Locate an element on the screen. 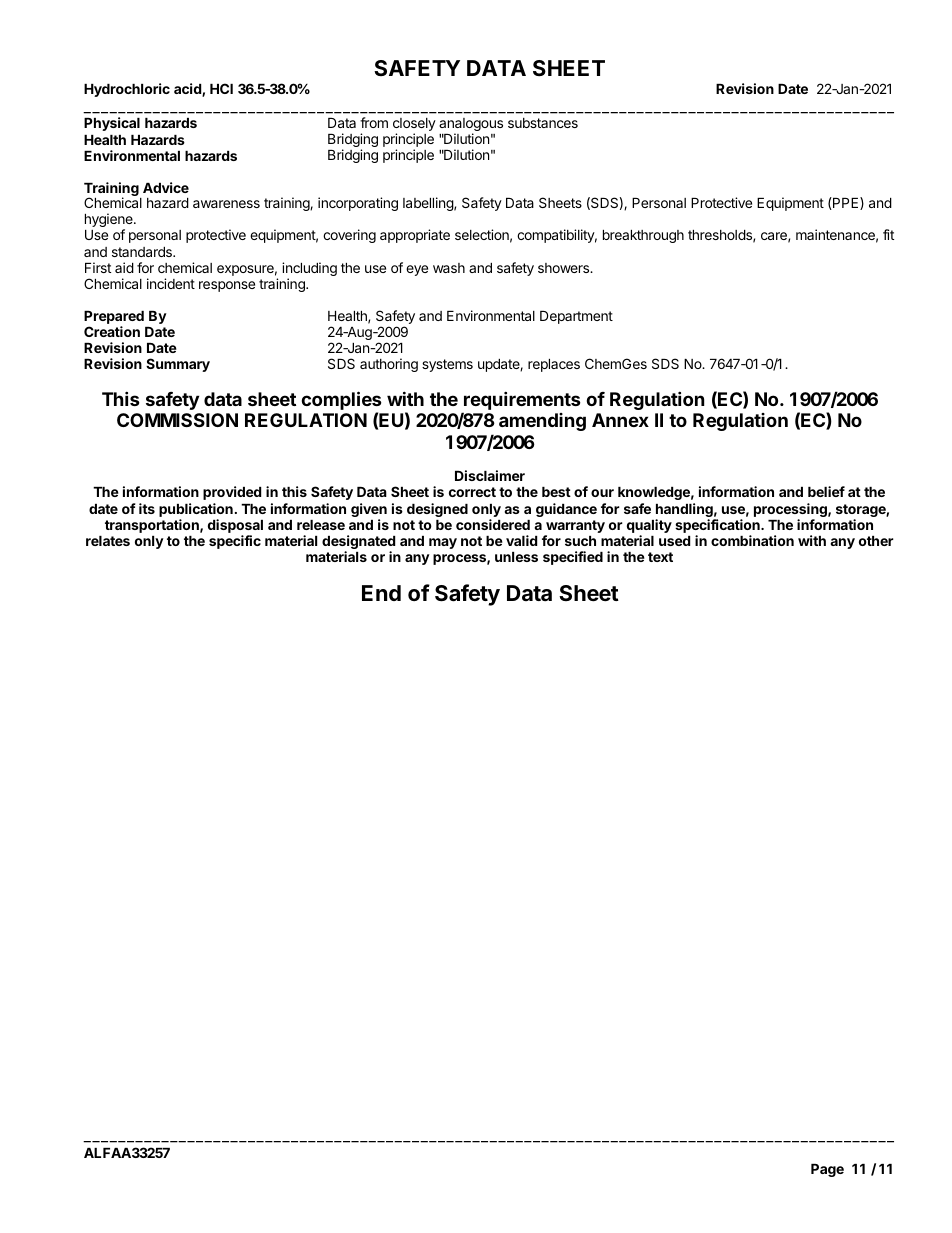 The image size is (952, 1233). analogous is located at coordinates (471, 126).
